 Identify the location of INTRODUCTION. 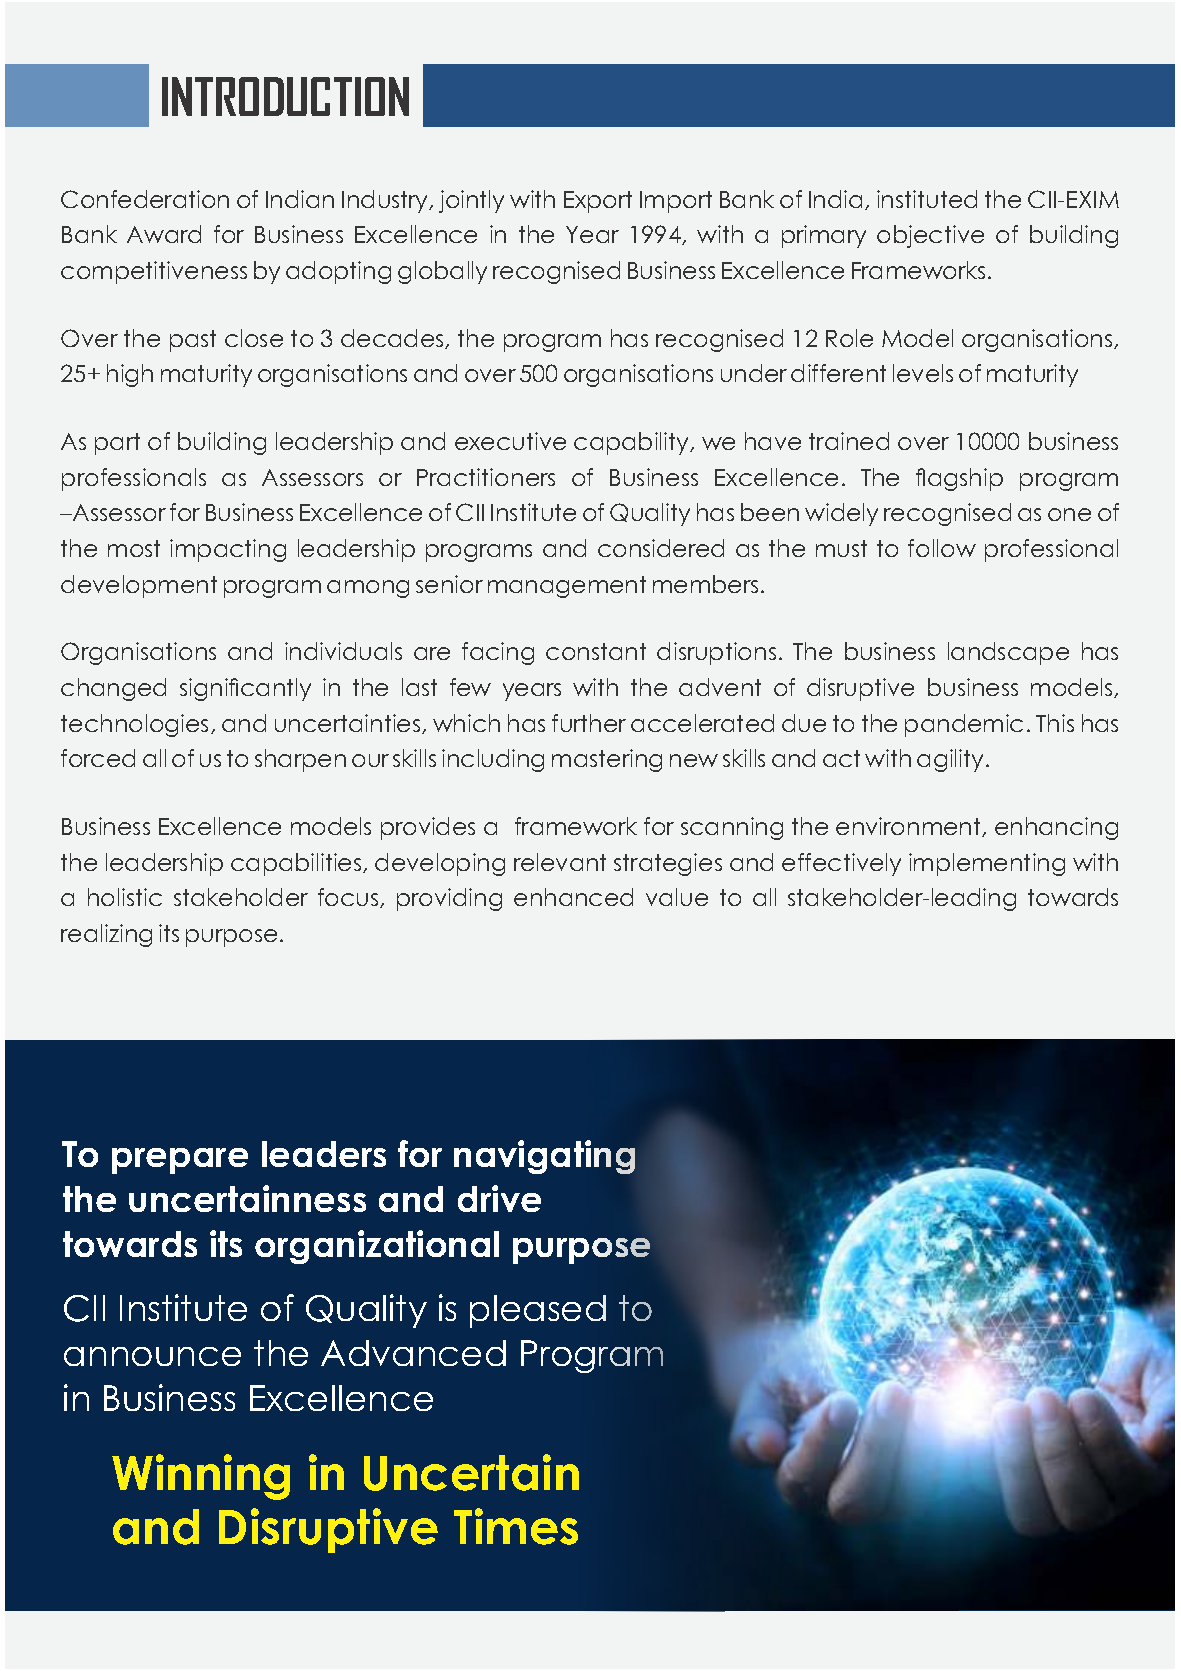
(285, 96).
